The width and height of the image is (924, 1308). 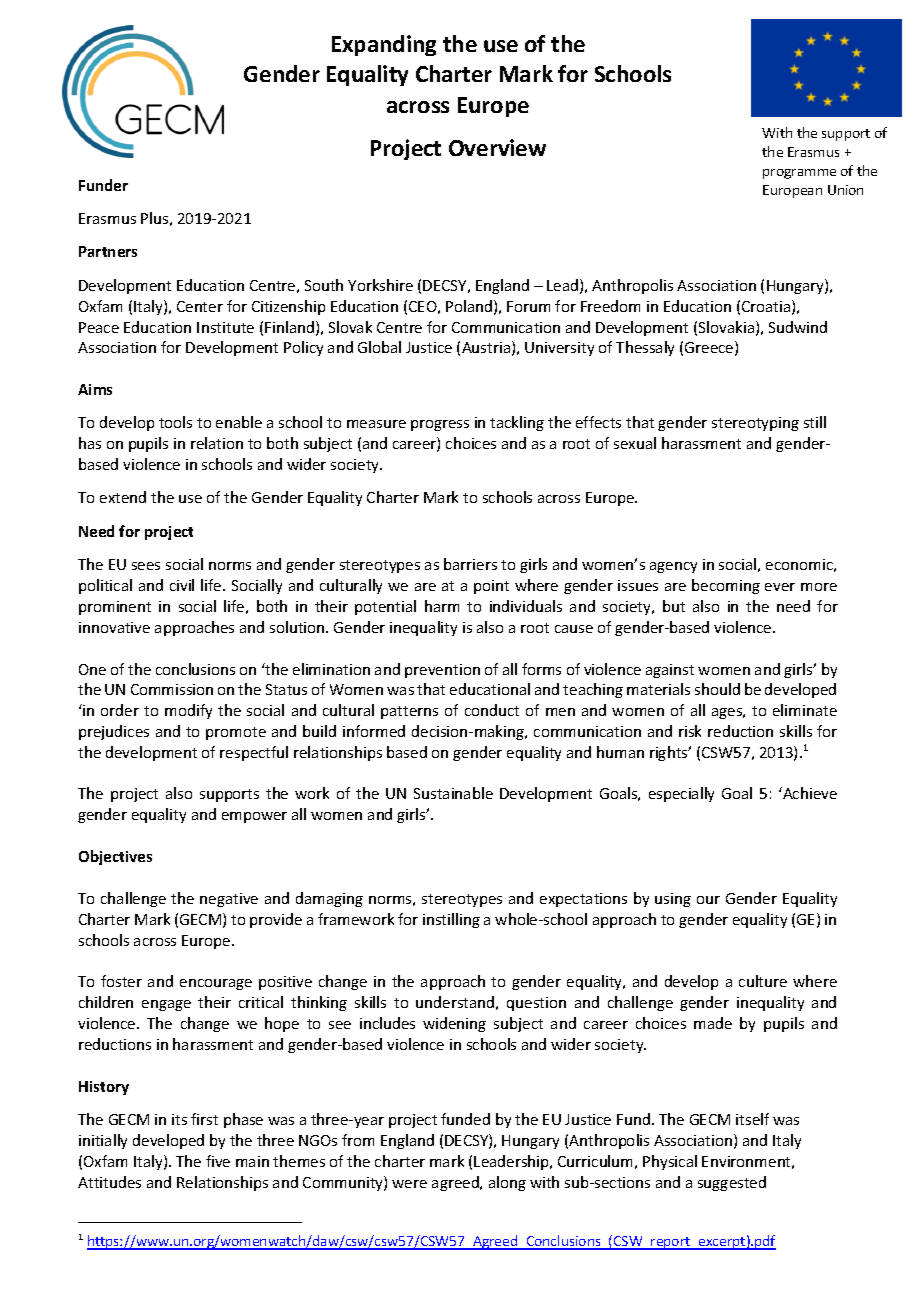 What do you see at coordinates (218, 1161) in the image?
I see `five` at bounding box center [218, 1161].
